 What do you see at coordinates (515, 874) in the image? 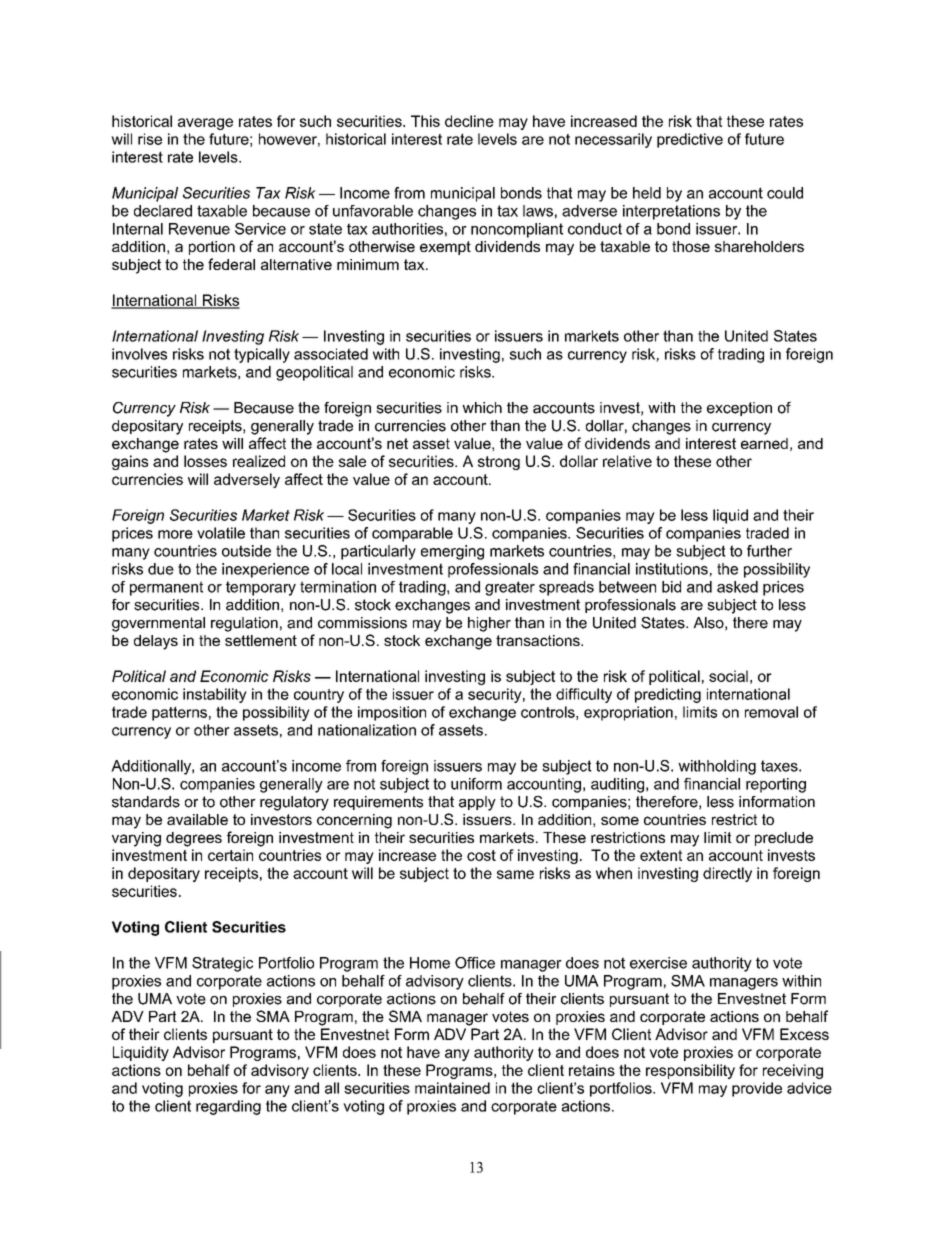
I see `same` at bounding box center [515, 874].
